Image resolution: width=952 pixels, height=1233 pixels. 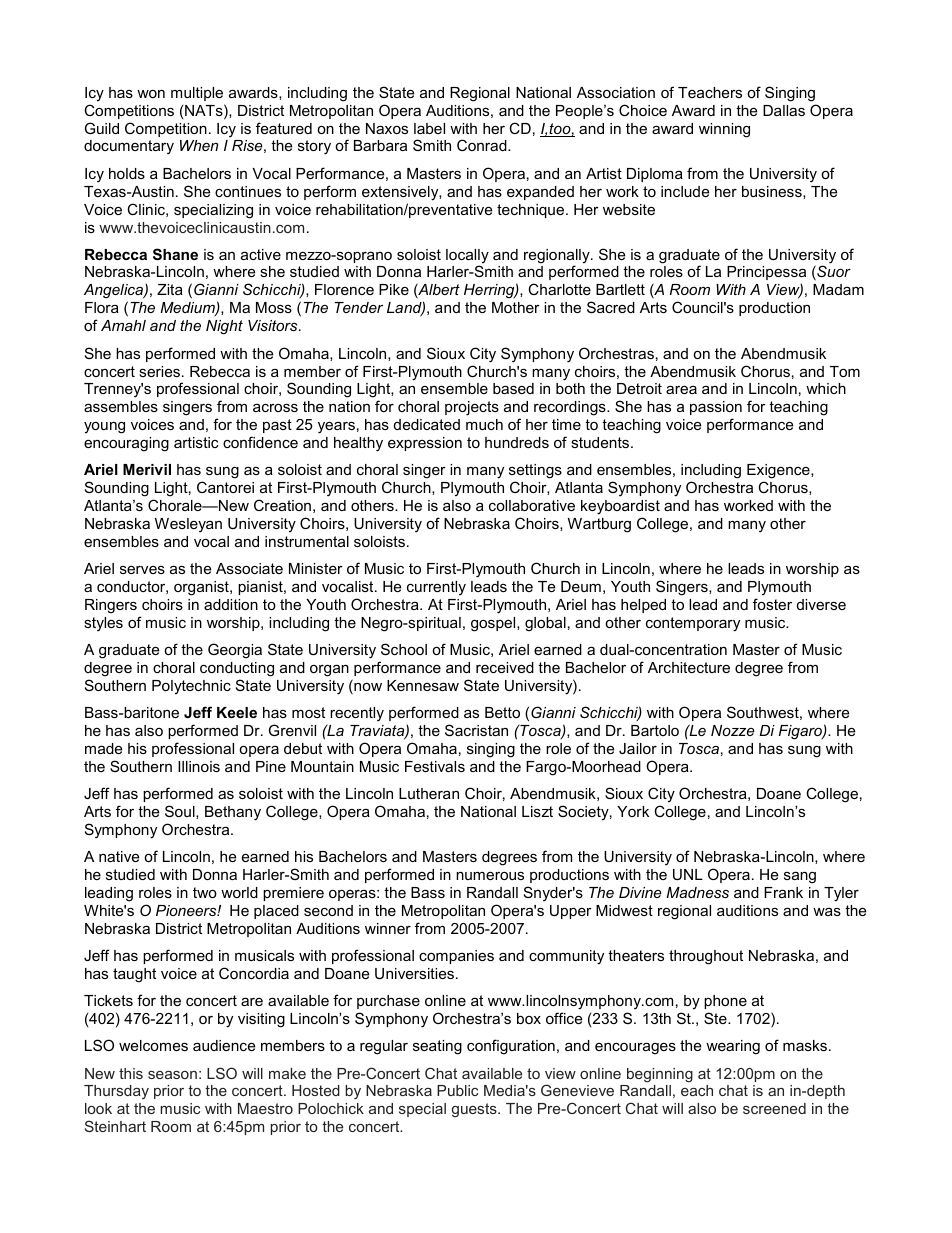 I want to click on Conrad, so click(x=483, y=145).
